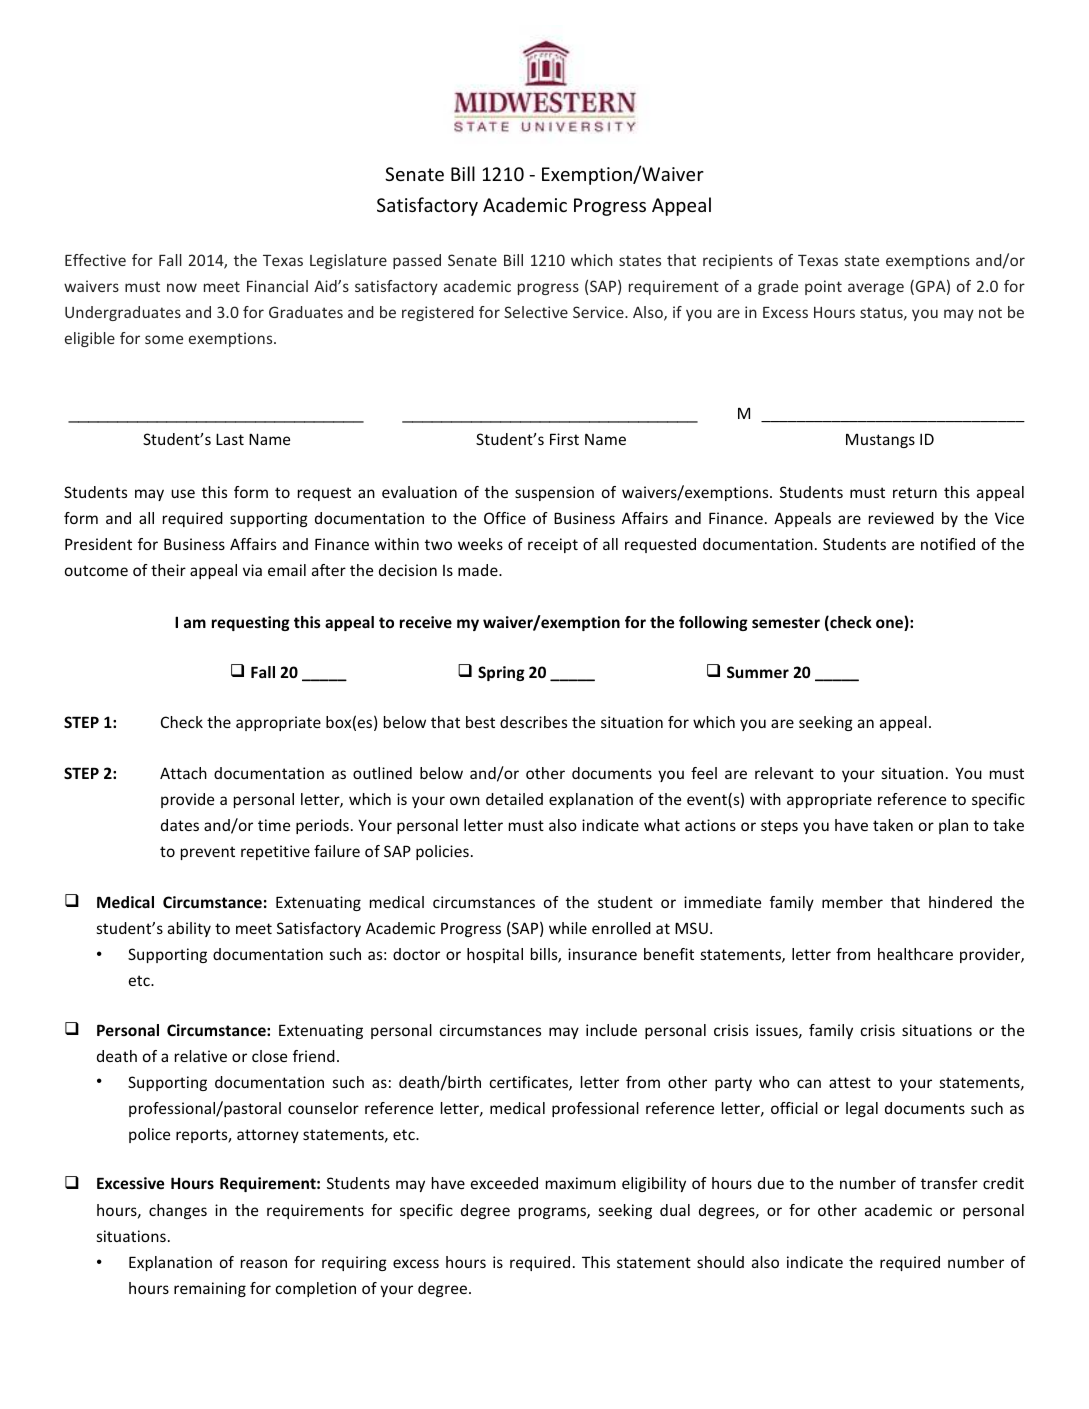 The image size is (1089, 1409). Describe the element at coordinates (553, 545) in the screenshot. I see `receipt` at that location.
